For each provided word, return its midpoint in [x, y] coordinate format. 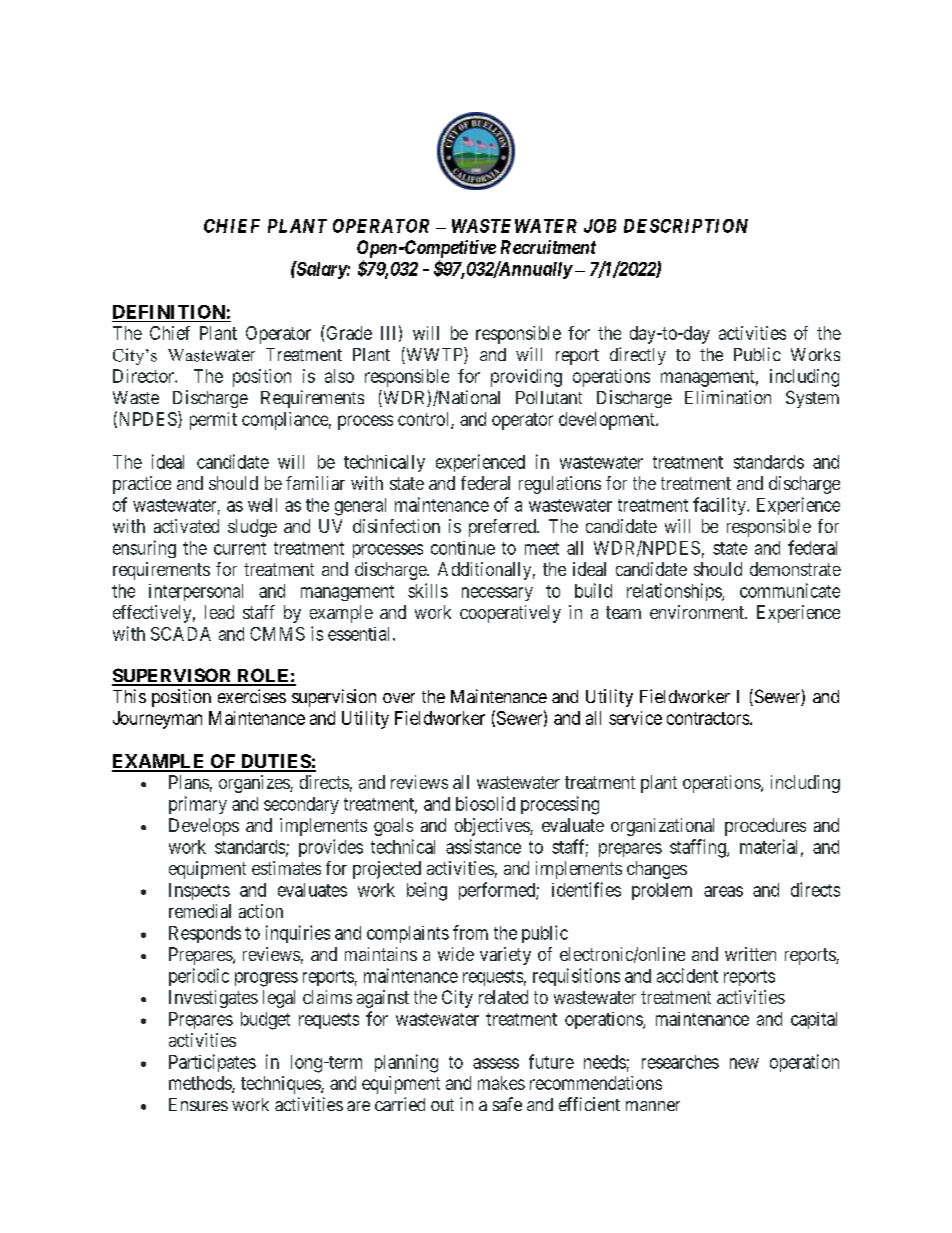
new [744, 1063]
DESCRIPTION [686, 226]
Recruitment [548, 247]
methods [201, 1084]
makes [501, 1083]
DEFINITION [169, 312]
